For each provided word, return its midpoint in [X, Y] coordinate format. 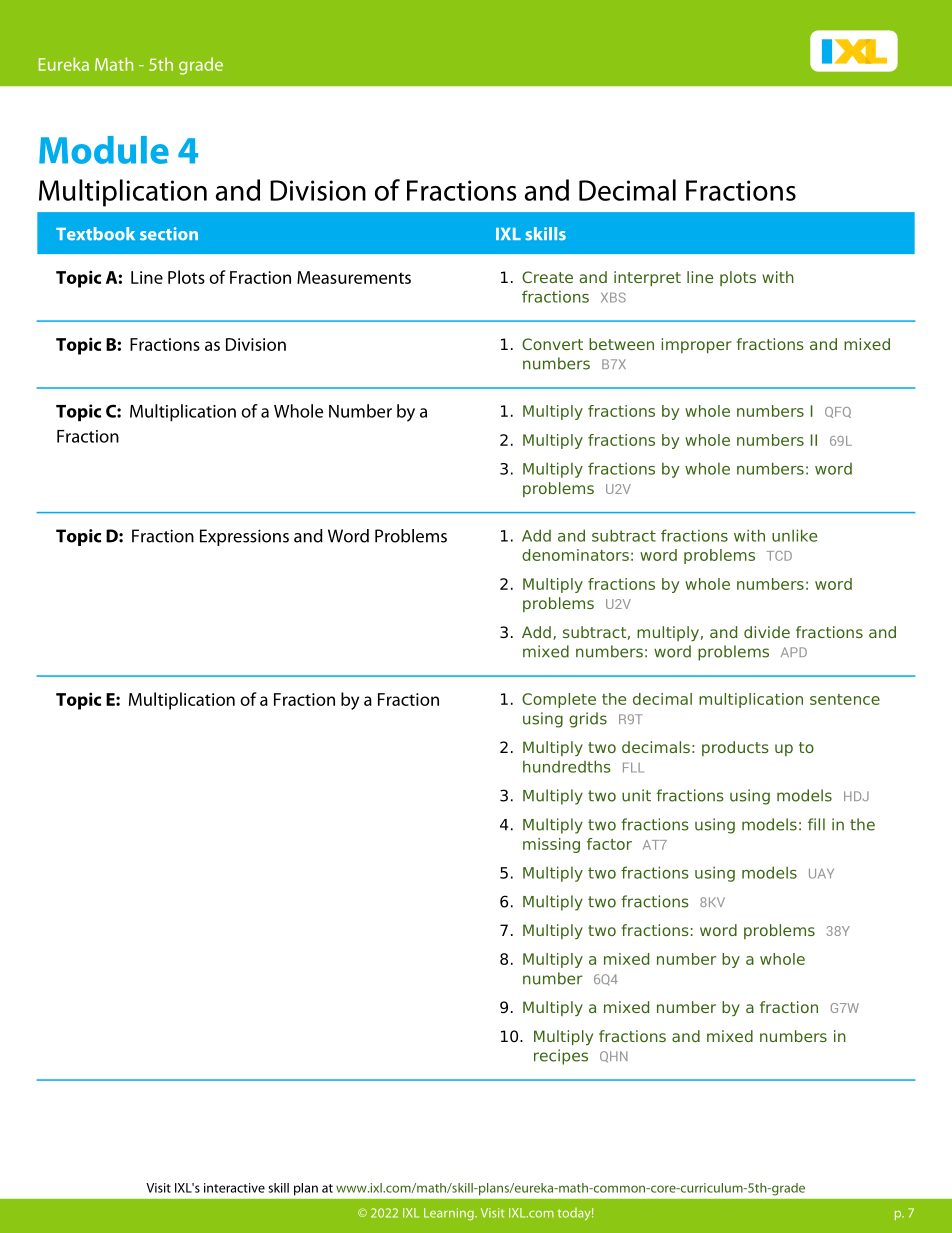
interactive [234, 1188]
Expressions [244, 537]
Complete [559, 700]
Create [547, 277]
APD [794, 652]
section [169, 234]
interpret [647, 278]
